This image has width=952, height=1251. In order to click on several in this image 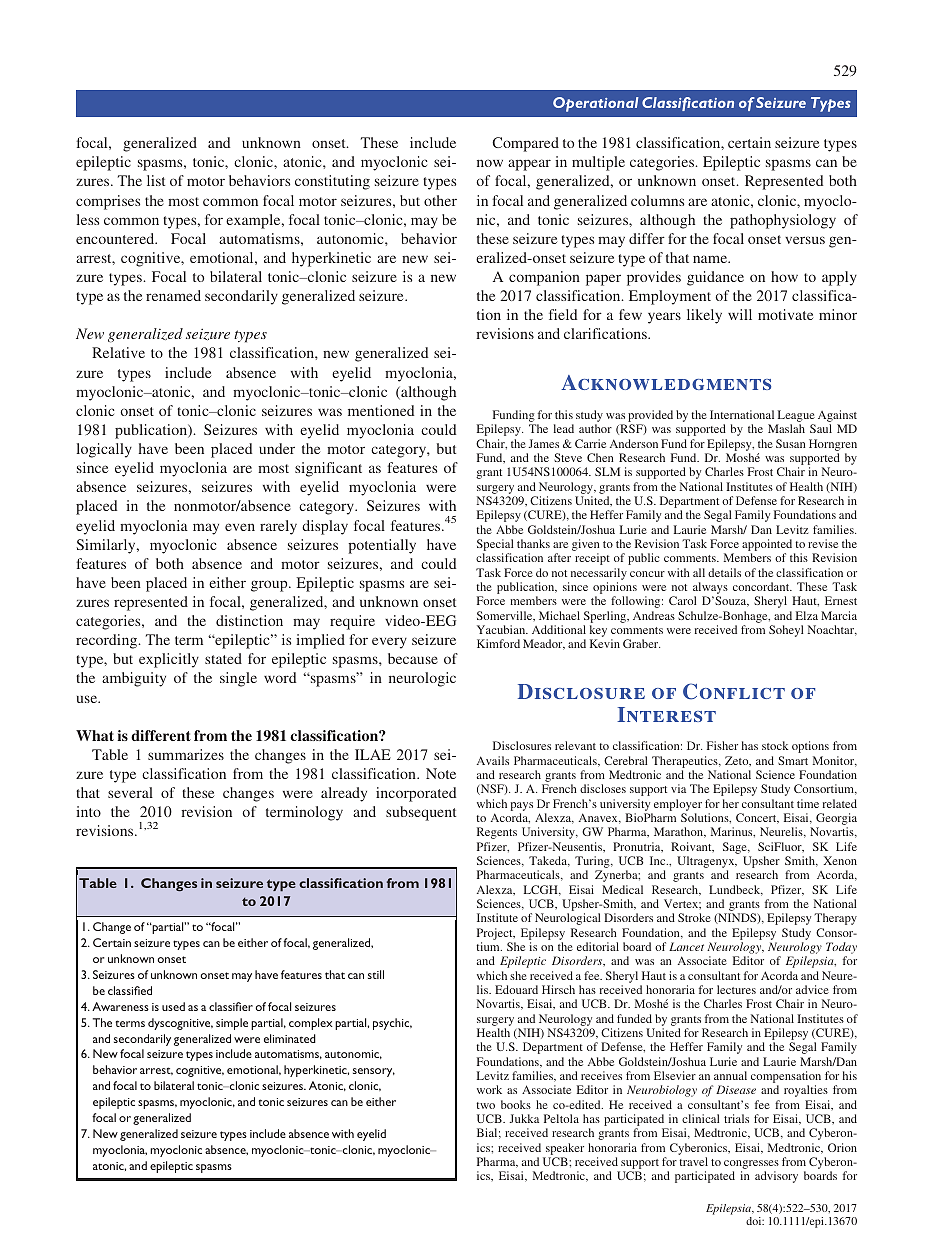, I will do `click(130, 792)`.
